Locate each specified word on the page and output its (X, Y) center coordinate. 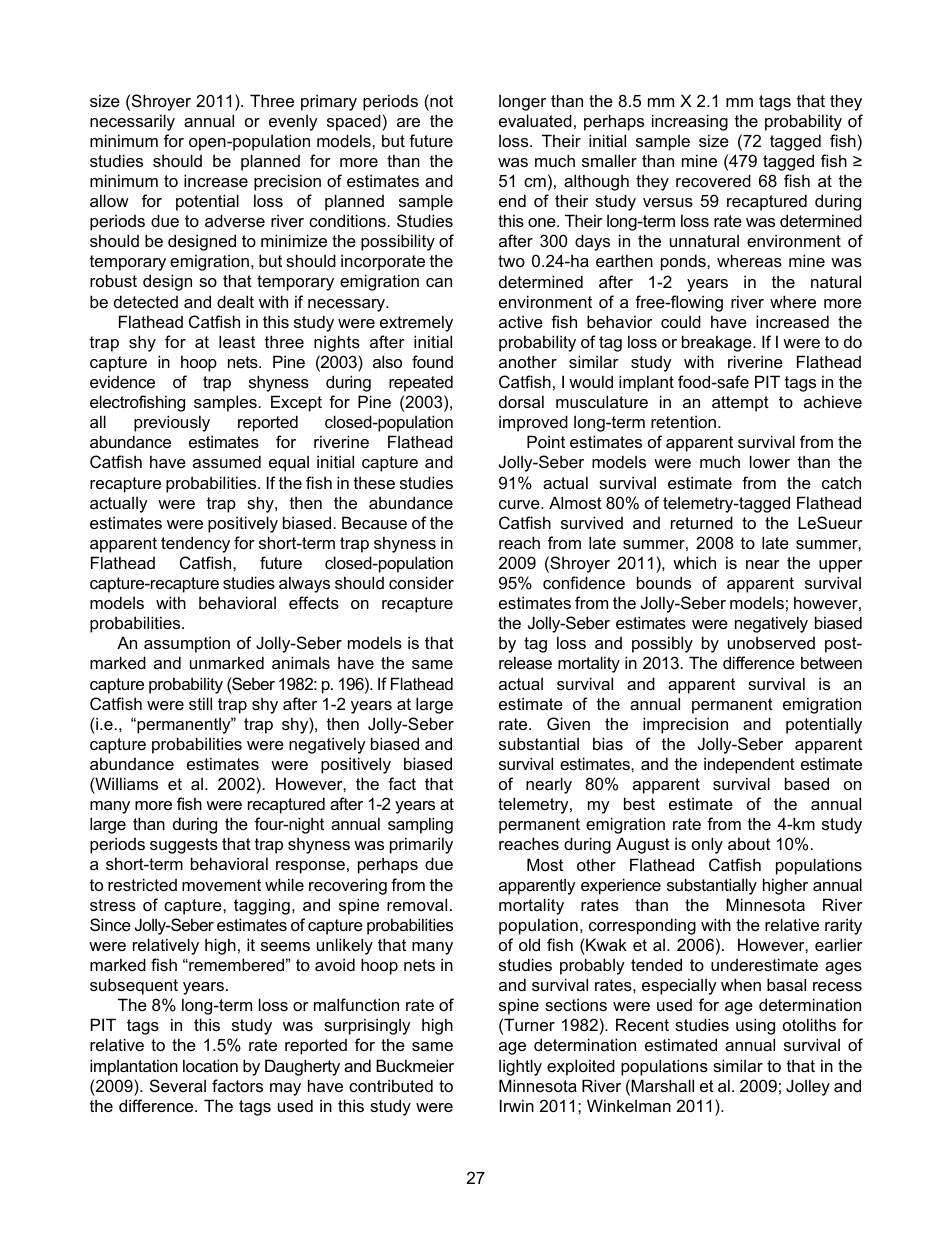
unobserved (771, 642)
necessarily (132, 122)
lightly (520, 1067)
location (210, 1065)
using (755, 1026)
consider (421, 582)
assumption (187, 644)
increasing (690, 122)
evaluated (535, 120)
